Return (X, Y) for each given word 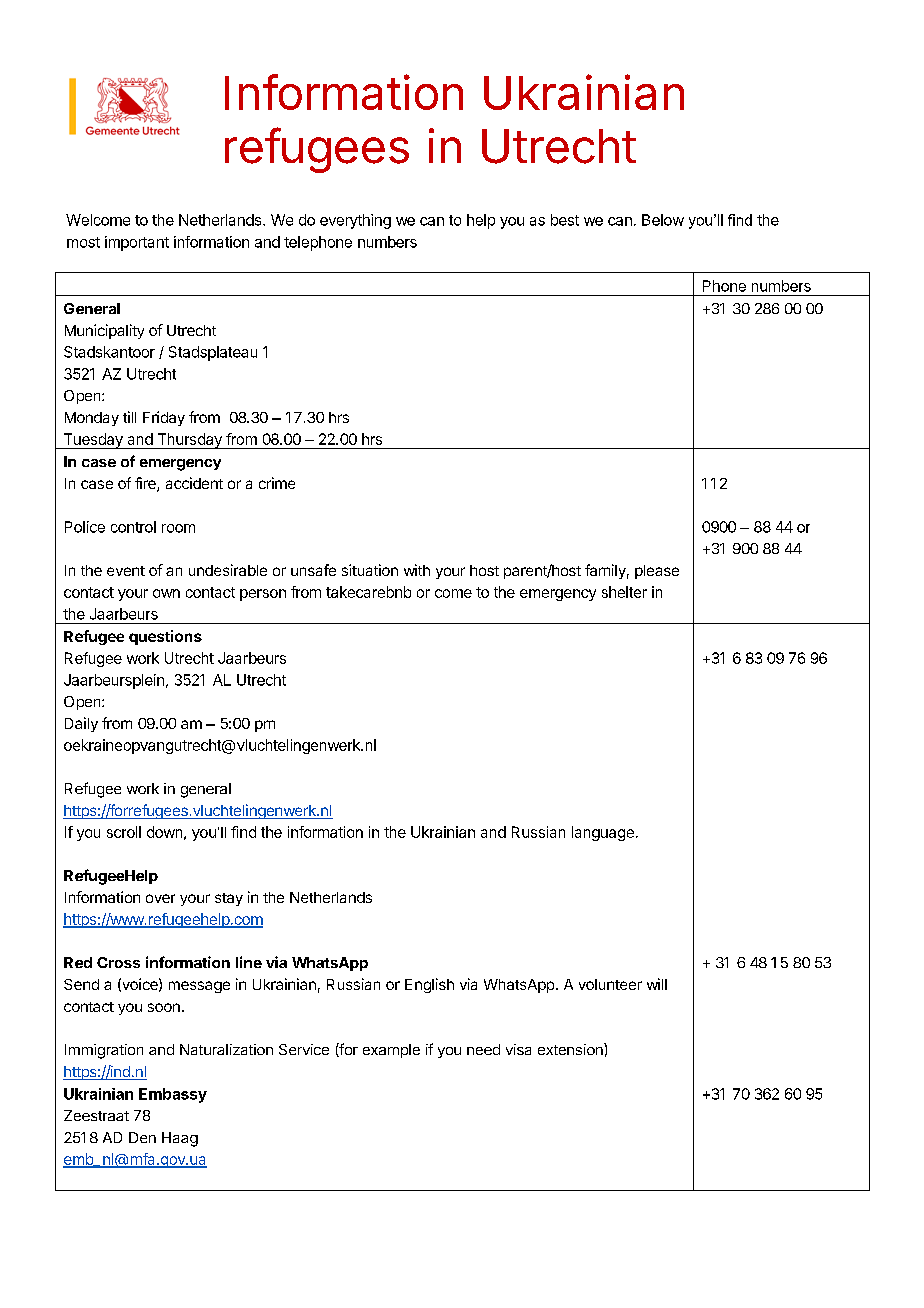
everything (355, 221)
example (391, 1051)
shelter (624, 592)
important (137, 243)
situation (370, 570)
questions (165, 637)
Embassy (173, 1095)
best (565, 220)
